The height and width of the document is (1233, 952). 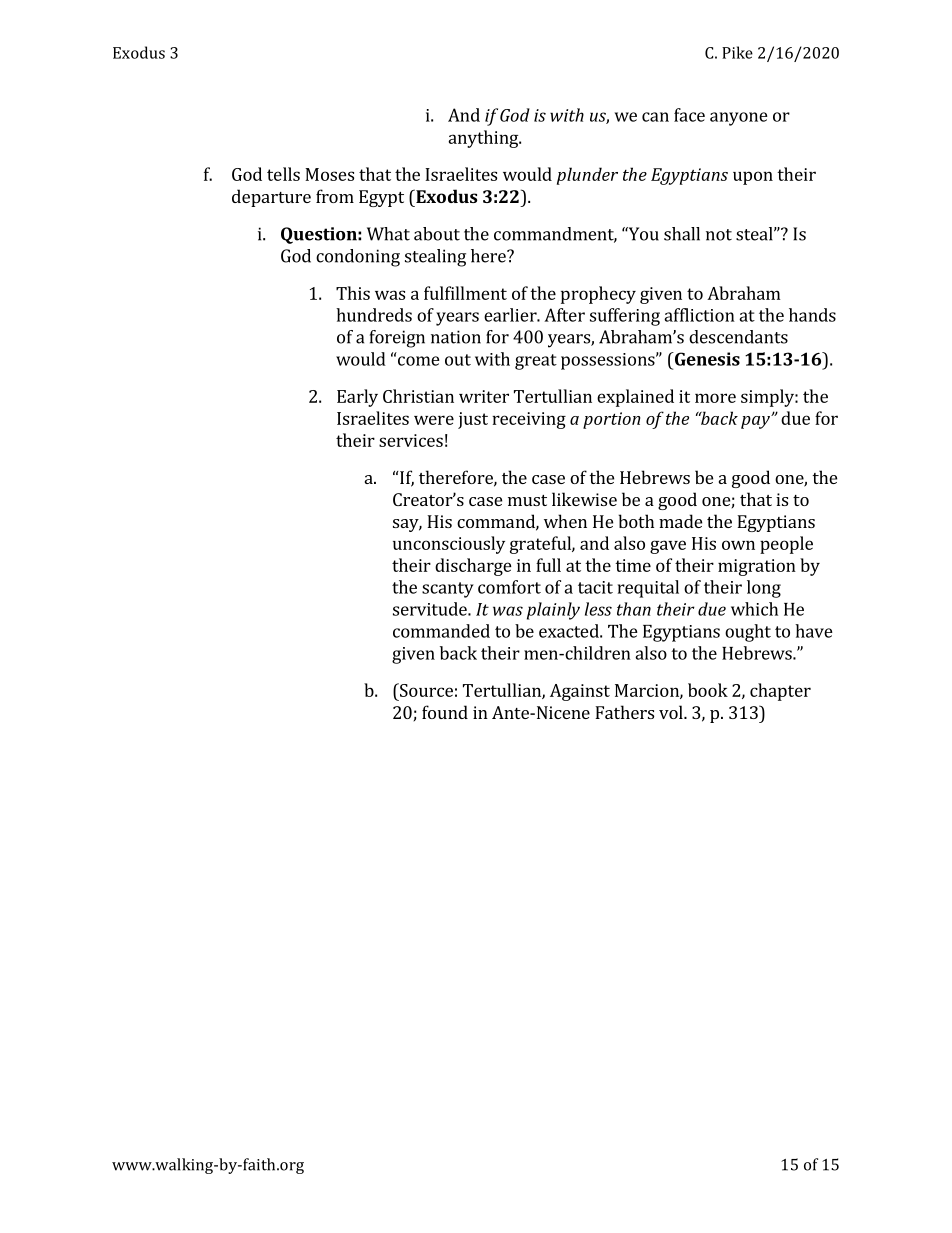 What do you see at coordinates (580, 692) in the document?
I see `Against` at bounding box center [580, 692].
